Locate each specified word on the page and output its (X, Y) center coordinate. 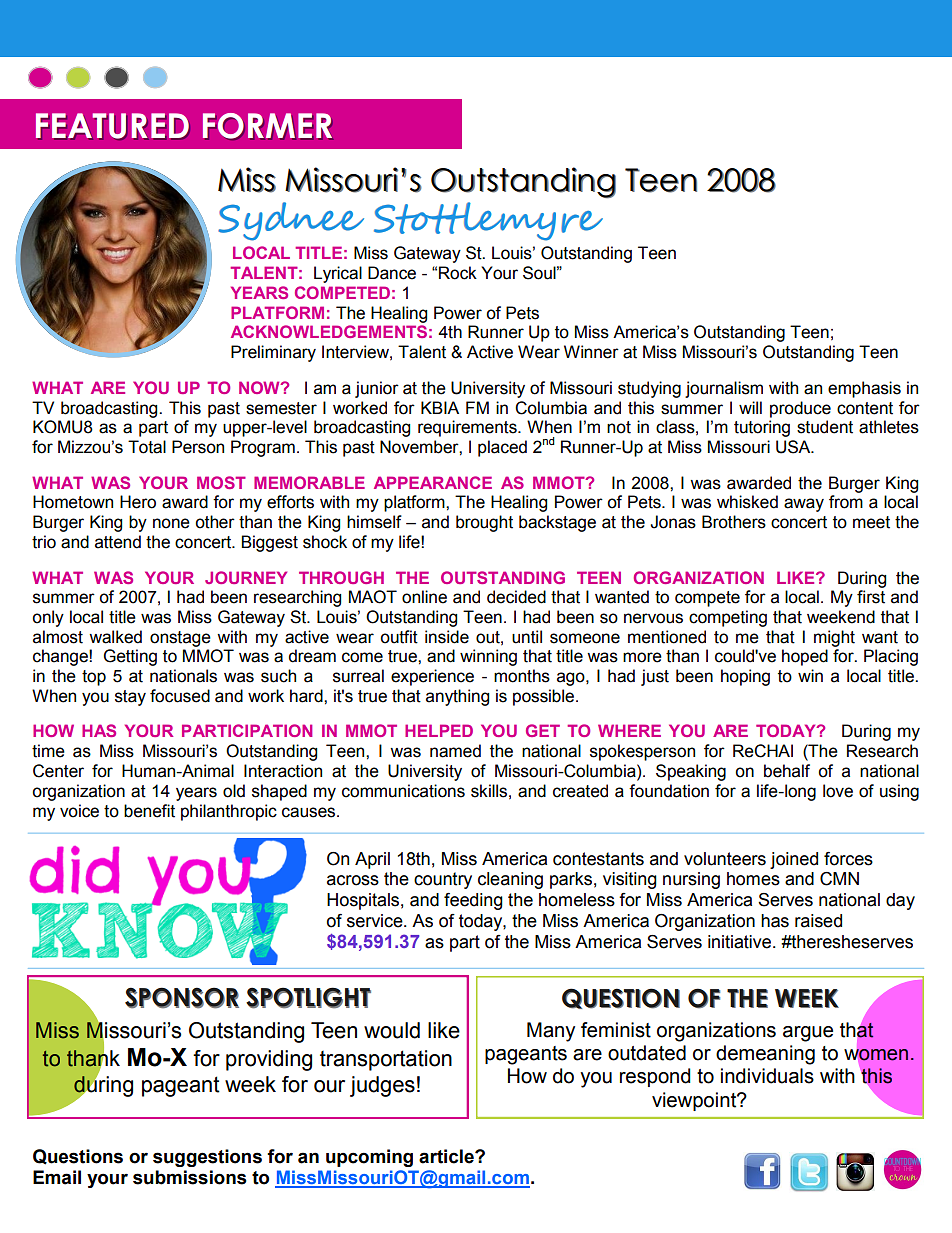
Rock (458, 273)
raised (818, 921)
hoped (805, 657)
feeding (473, 901)
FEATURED (113, 126)
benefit (149, 811)
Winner (591, 352)
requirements (468, 428)
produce (800, 409)
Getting (130, 657)
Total (147, 447)
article (447, 1156)
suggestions (207, 1158)
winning (488, 657)
